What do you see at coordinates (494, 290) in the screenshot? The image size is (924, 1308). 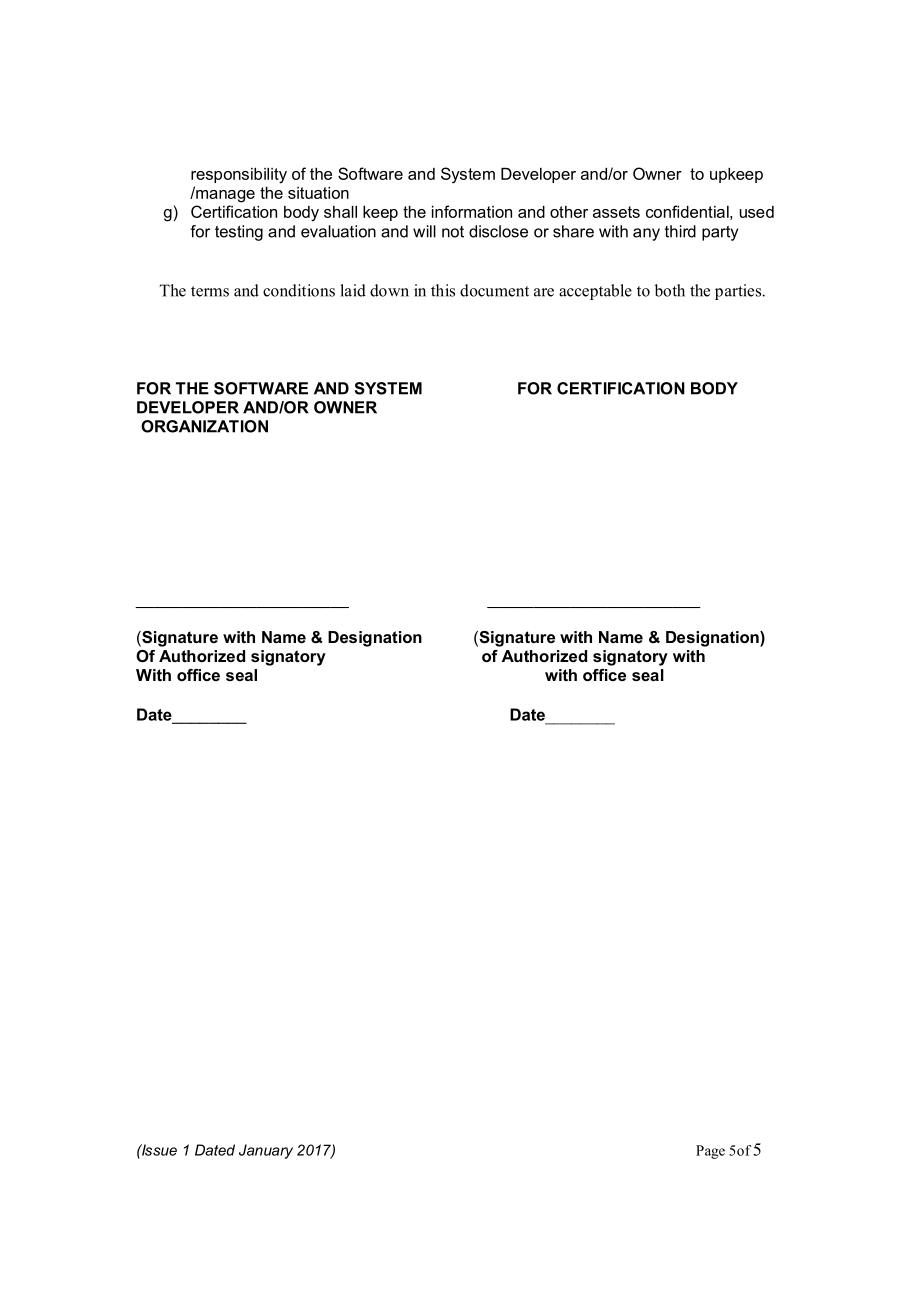 I see `document` at bounding box center [494, 290].
